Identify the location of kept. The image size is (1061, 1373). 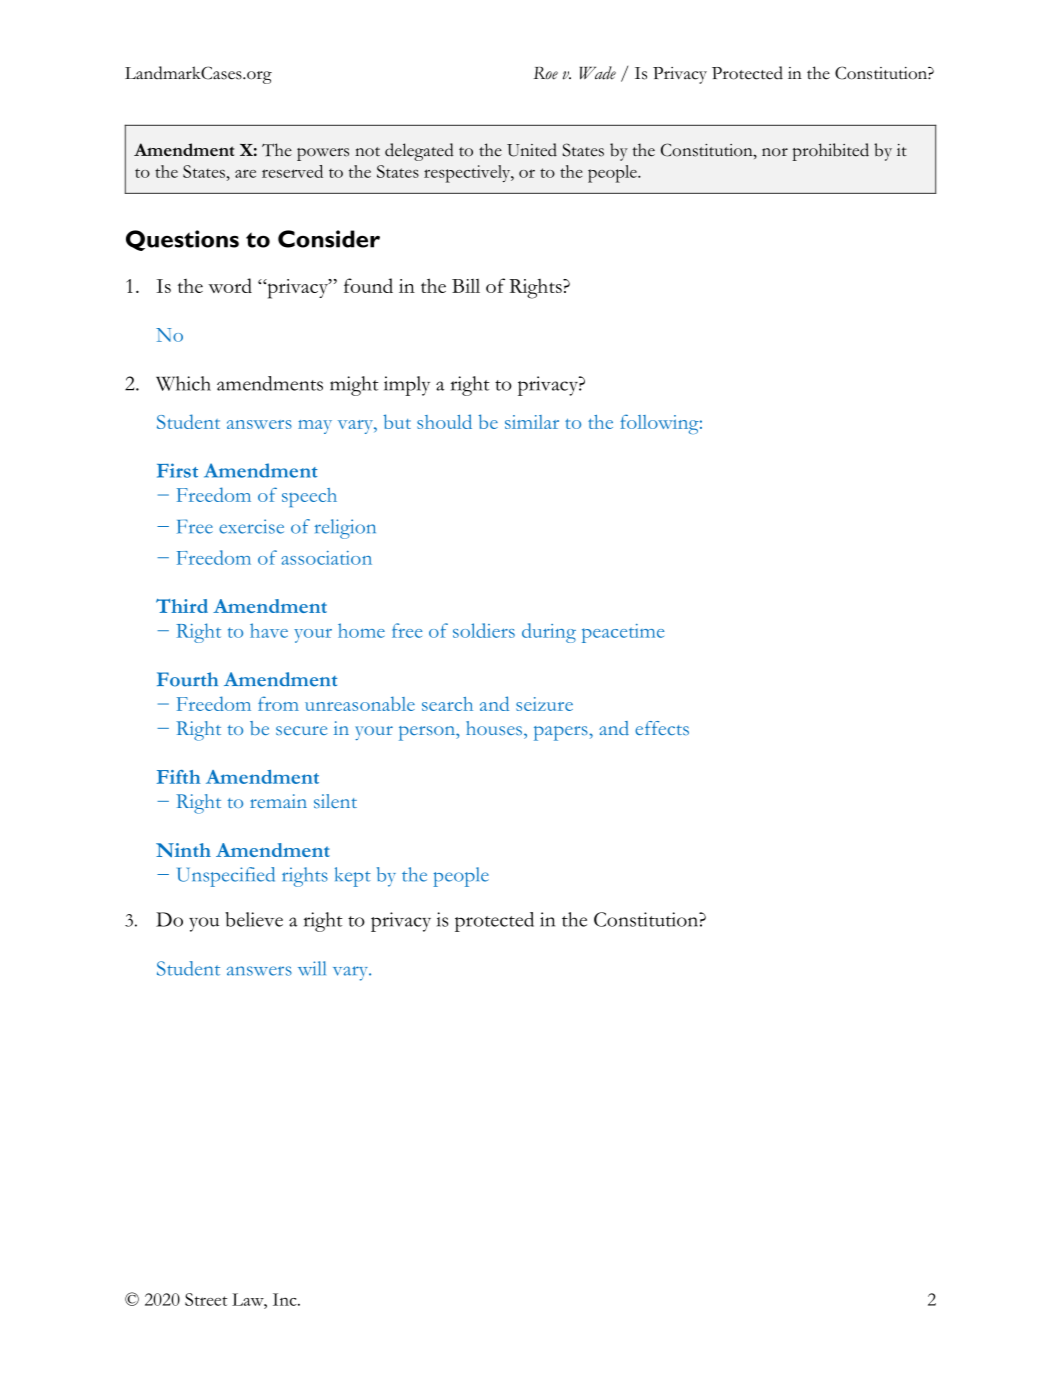
(353, 877).
